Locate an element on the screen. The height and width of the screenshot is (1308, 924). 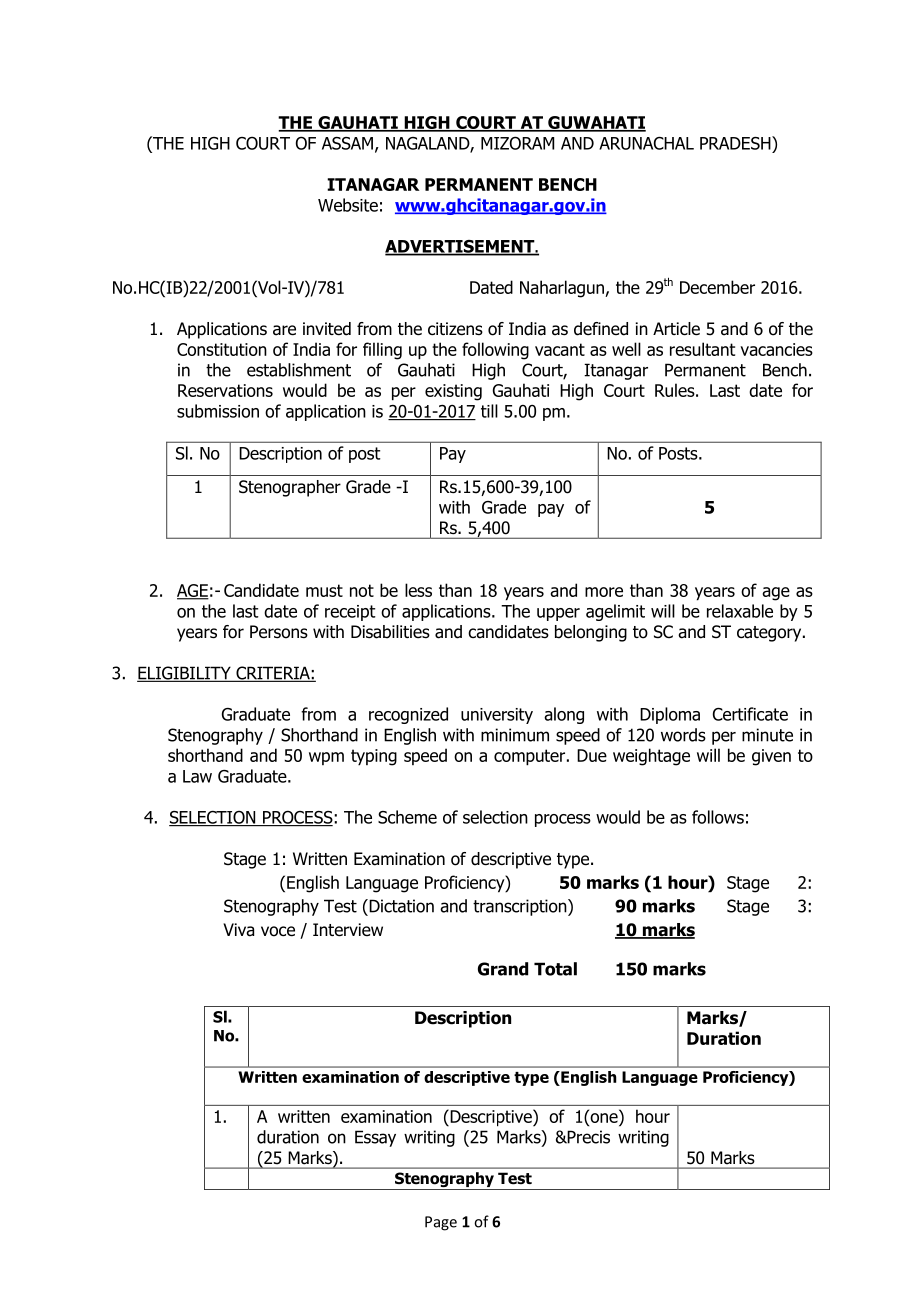
following is located at coordinates (495, 351).
